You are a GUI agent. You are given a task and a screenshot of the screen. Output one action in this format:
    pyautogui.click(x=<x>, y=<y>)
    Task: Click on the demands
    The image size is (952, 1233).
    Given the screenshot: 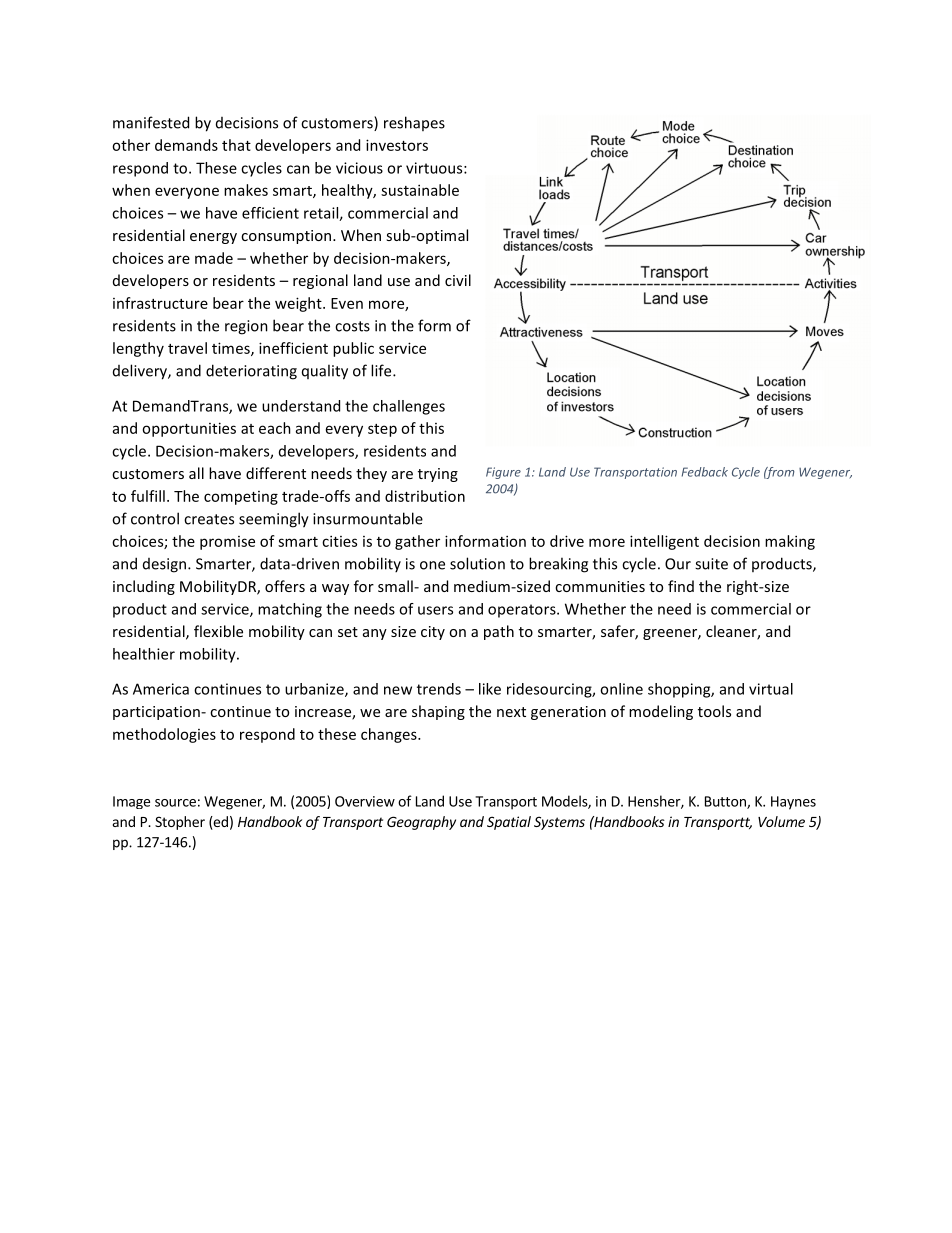 What is the action you would take?
    pyautogui.click(x=186, y=145)
